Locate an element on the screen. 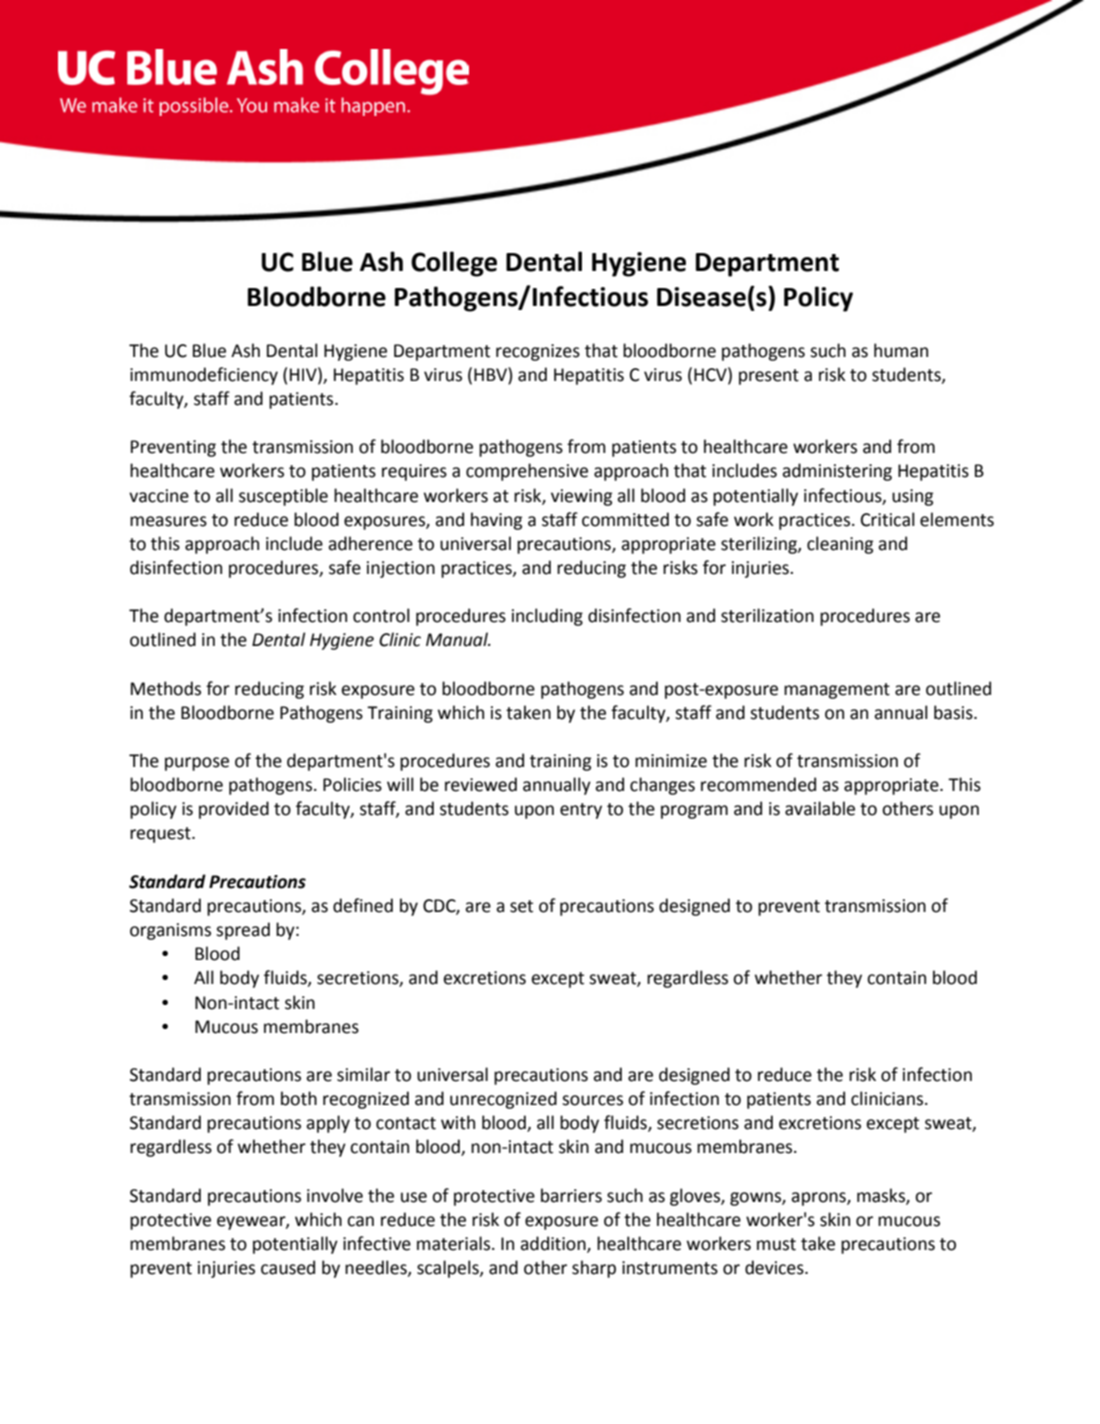 Image resolution: width=1100 pixels, height=1424 pixels. recognizes is located at coordinates (538, 352).
